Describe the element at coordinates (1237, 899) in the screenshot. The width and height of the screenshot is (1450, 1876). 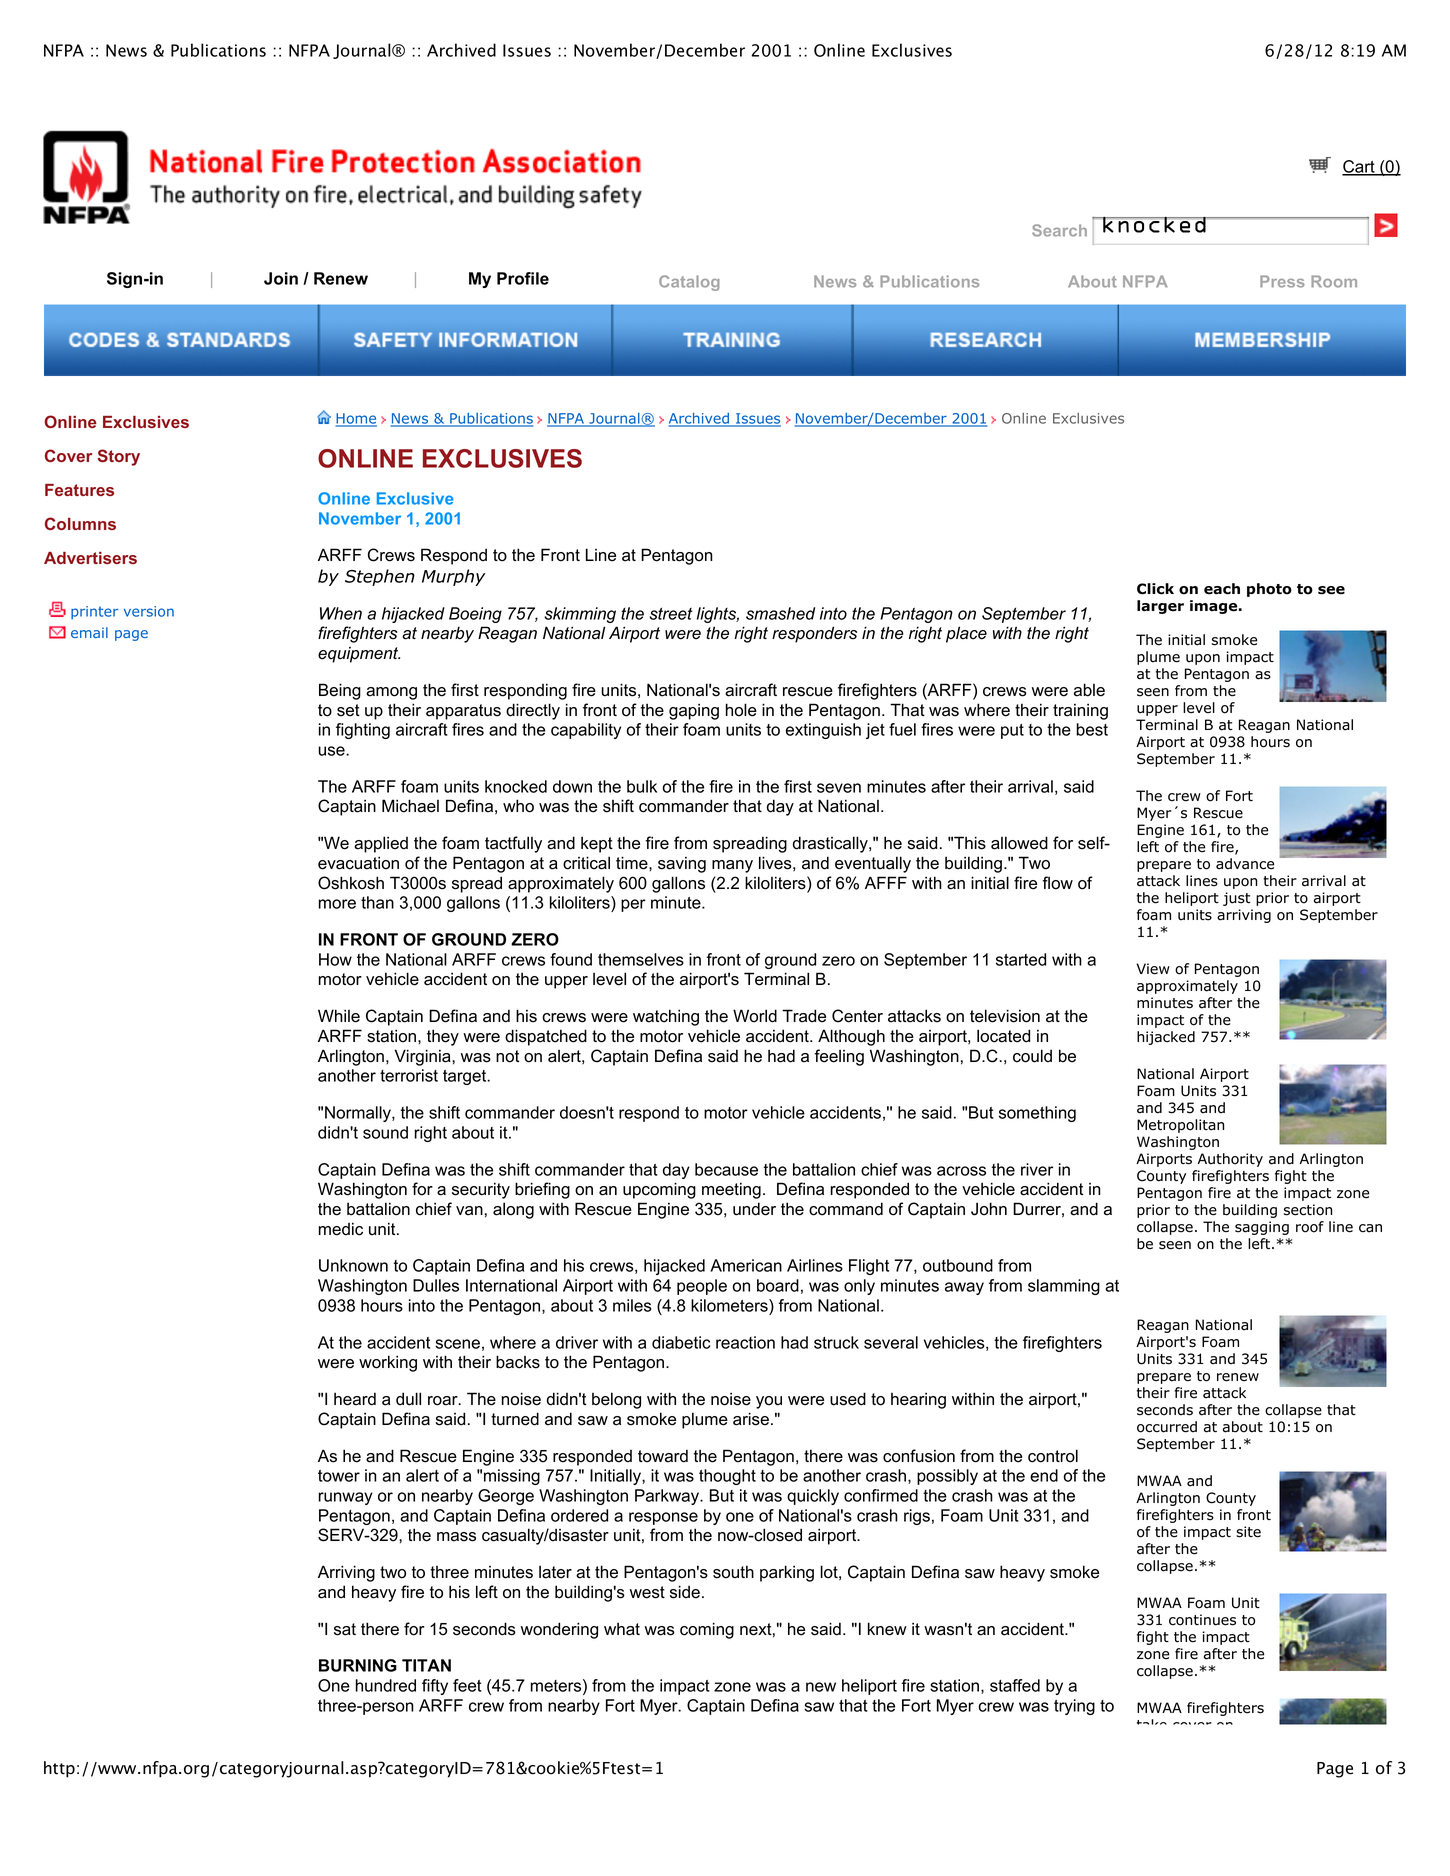
I see `just` at that location.
